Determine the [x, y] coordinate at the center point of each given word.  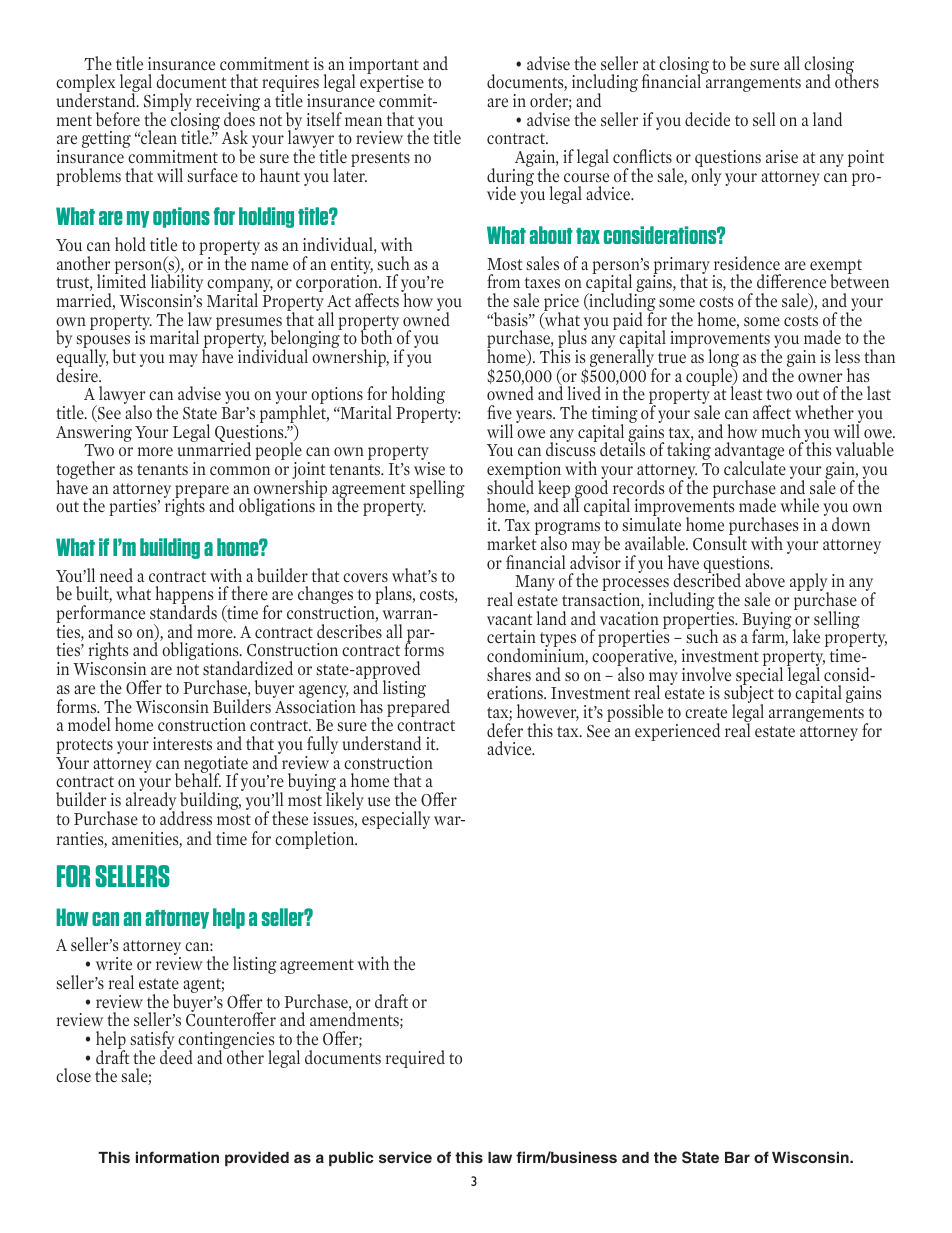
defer [505, 730]
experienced [677, 732]
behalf [198, 779]
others [857, 80]
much [781, 431]
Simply [168, 103]
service [405, 1157]
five [499, 412]
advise [199, 393]
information [177, 1157]
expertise [393, 84]
